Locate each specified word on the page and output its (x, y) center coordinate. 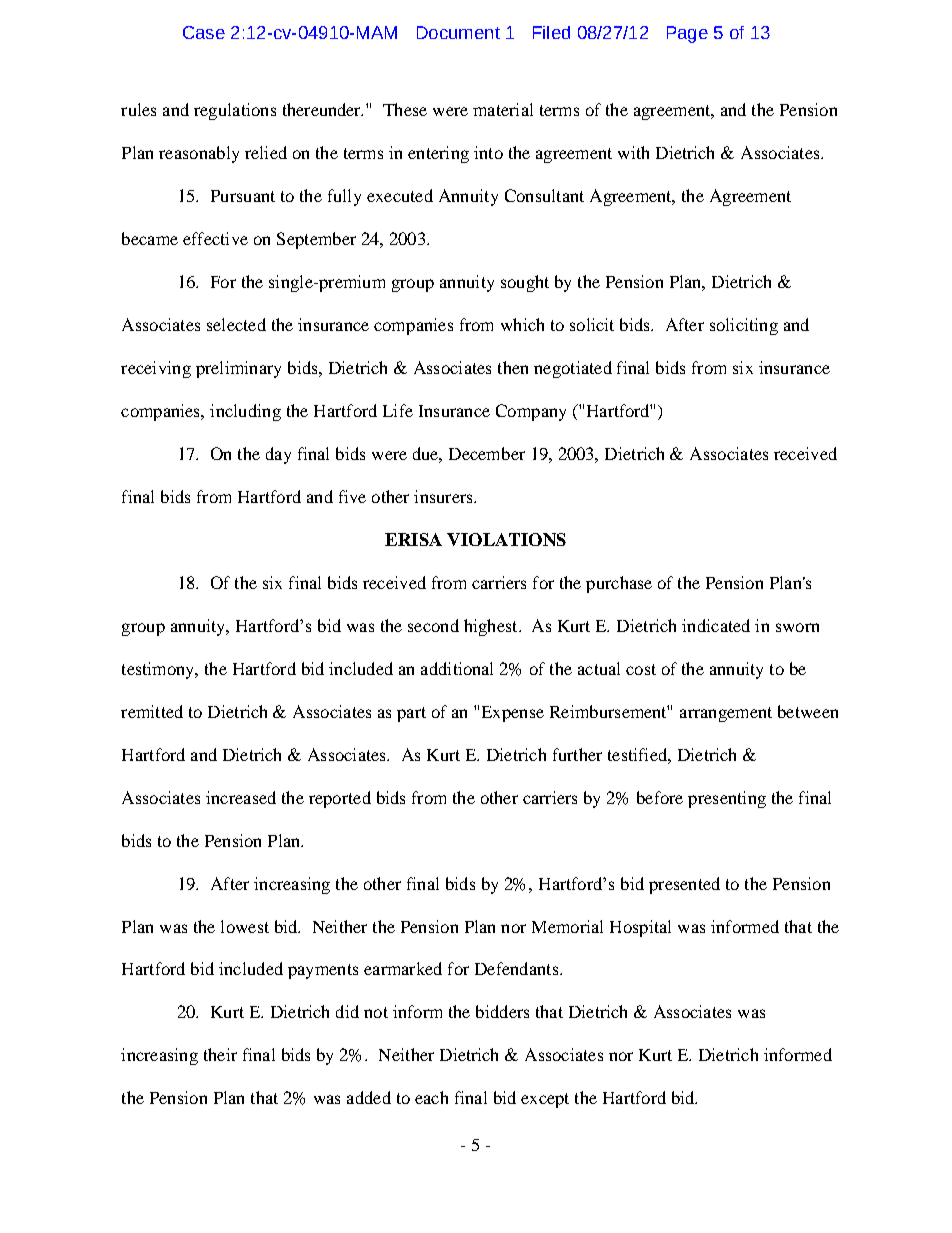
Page (687, 34)
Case (204, 32)
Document (458, 32)
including (245, 412)
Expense (513, 714)
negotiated (573, 369)
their (220, 1054)
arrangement (726, 714)
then (513, 367)
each (431, 1097)
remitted (152, 711)
